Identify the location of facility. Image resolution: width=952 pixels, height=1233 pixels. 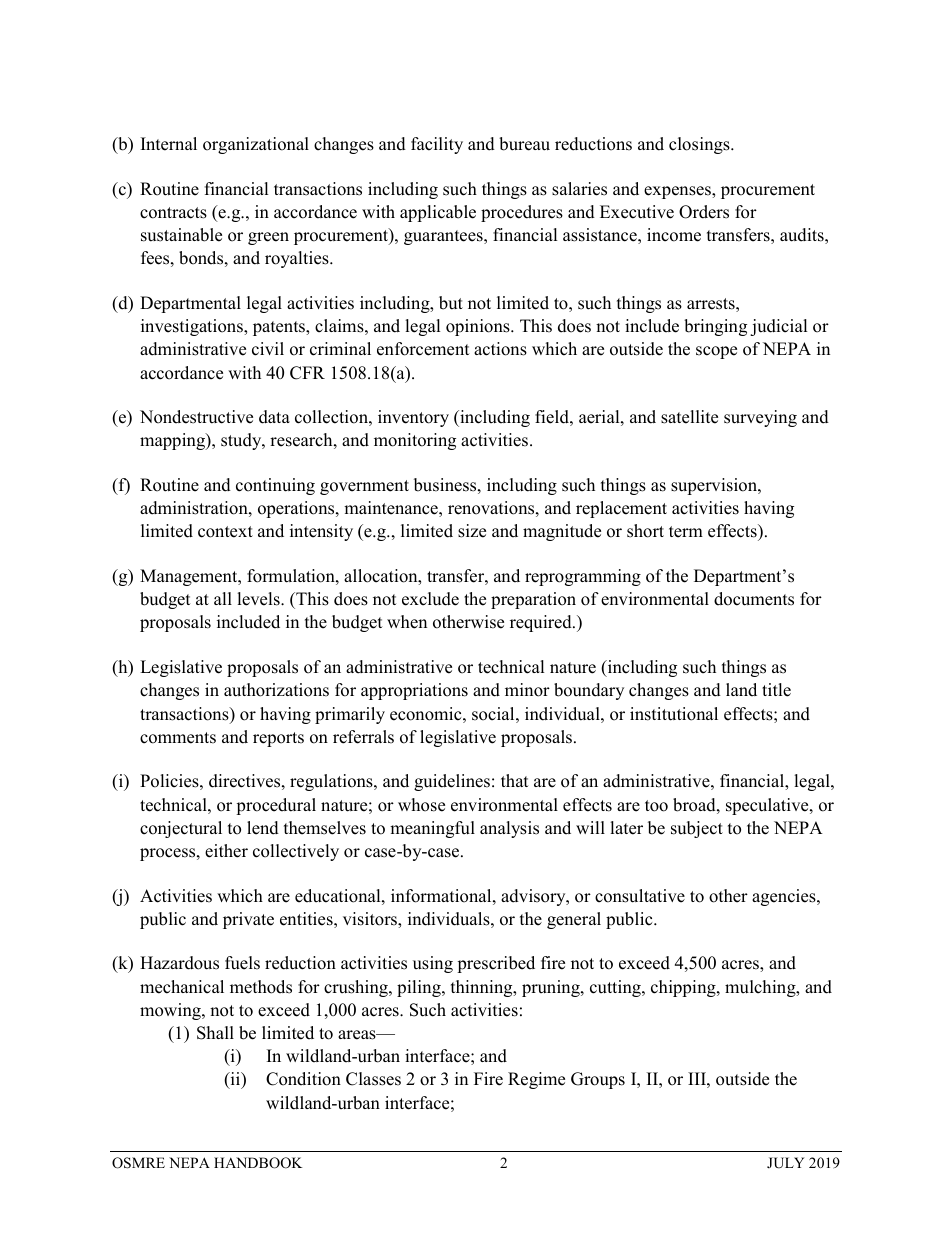
(437, 145).
